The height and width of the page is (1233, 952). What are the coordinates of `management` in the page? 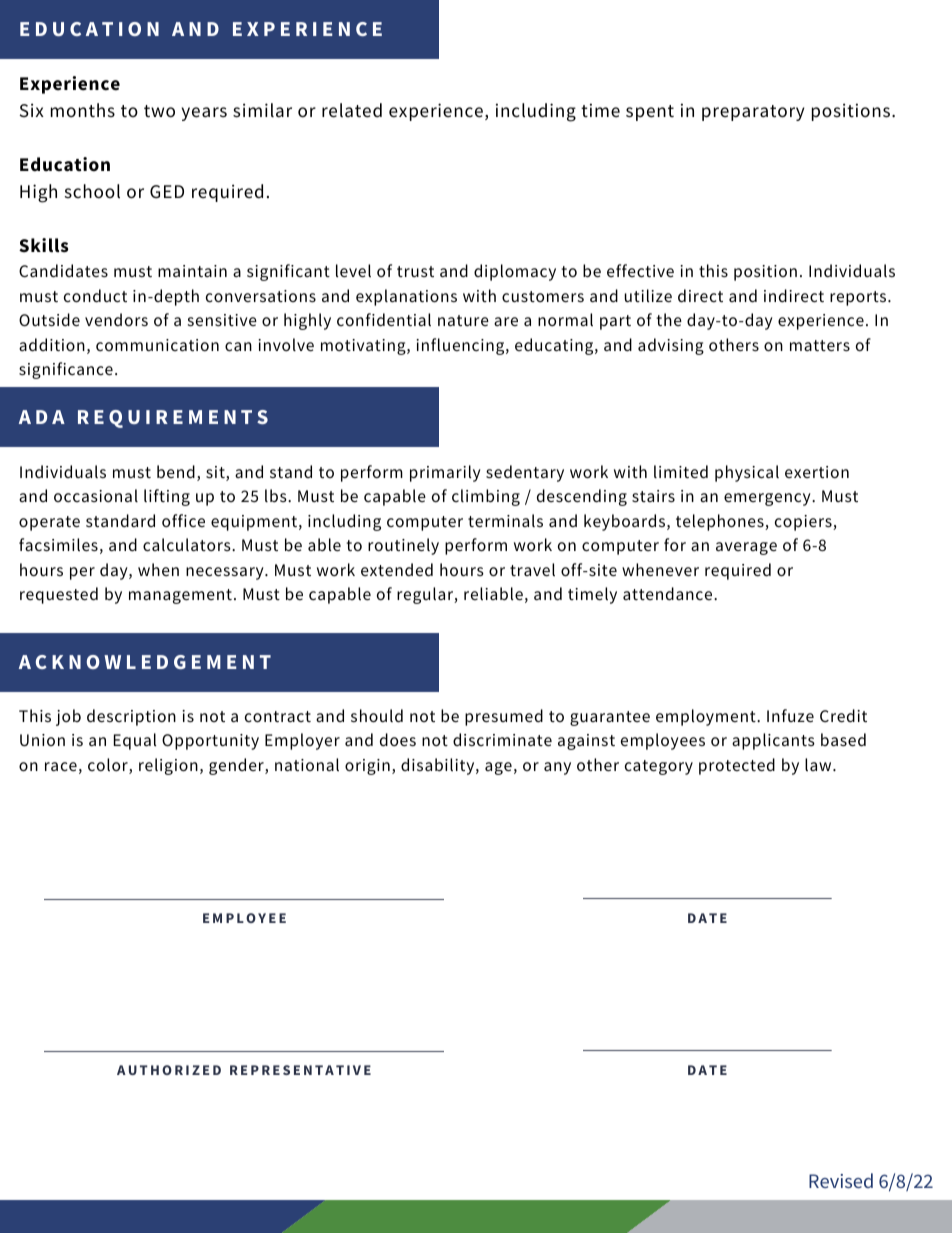 It's located at (180, 596).
